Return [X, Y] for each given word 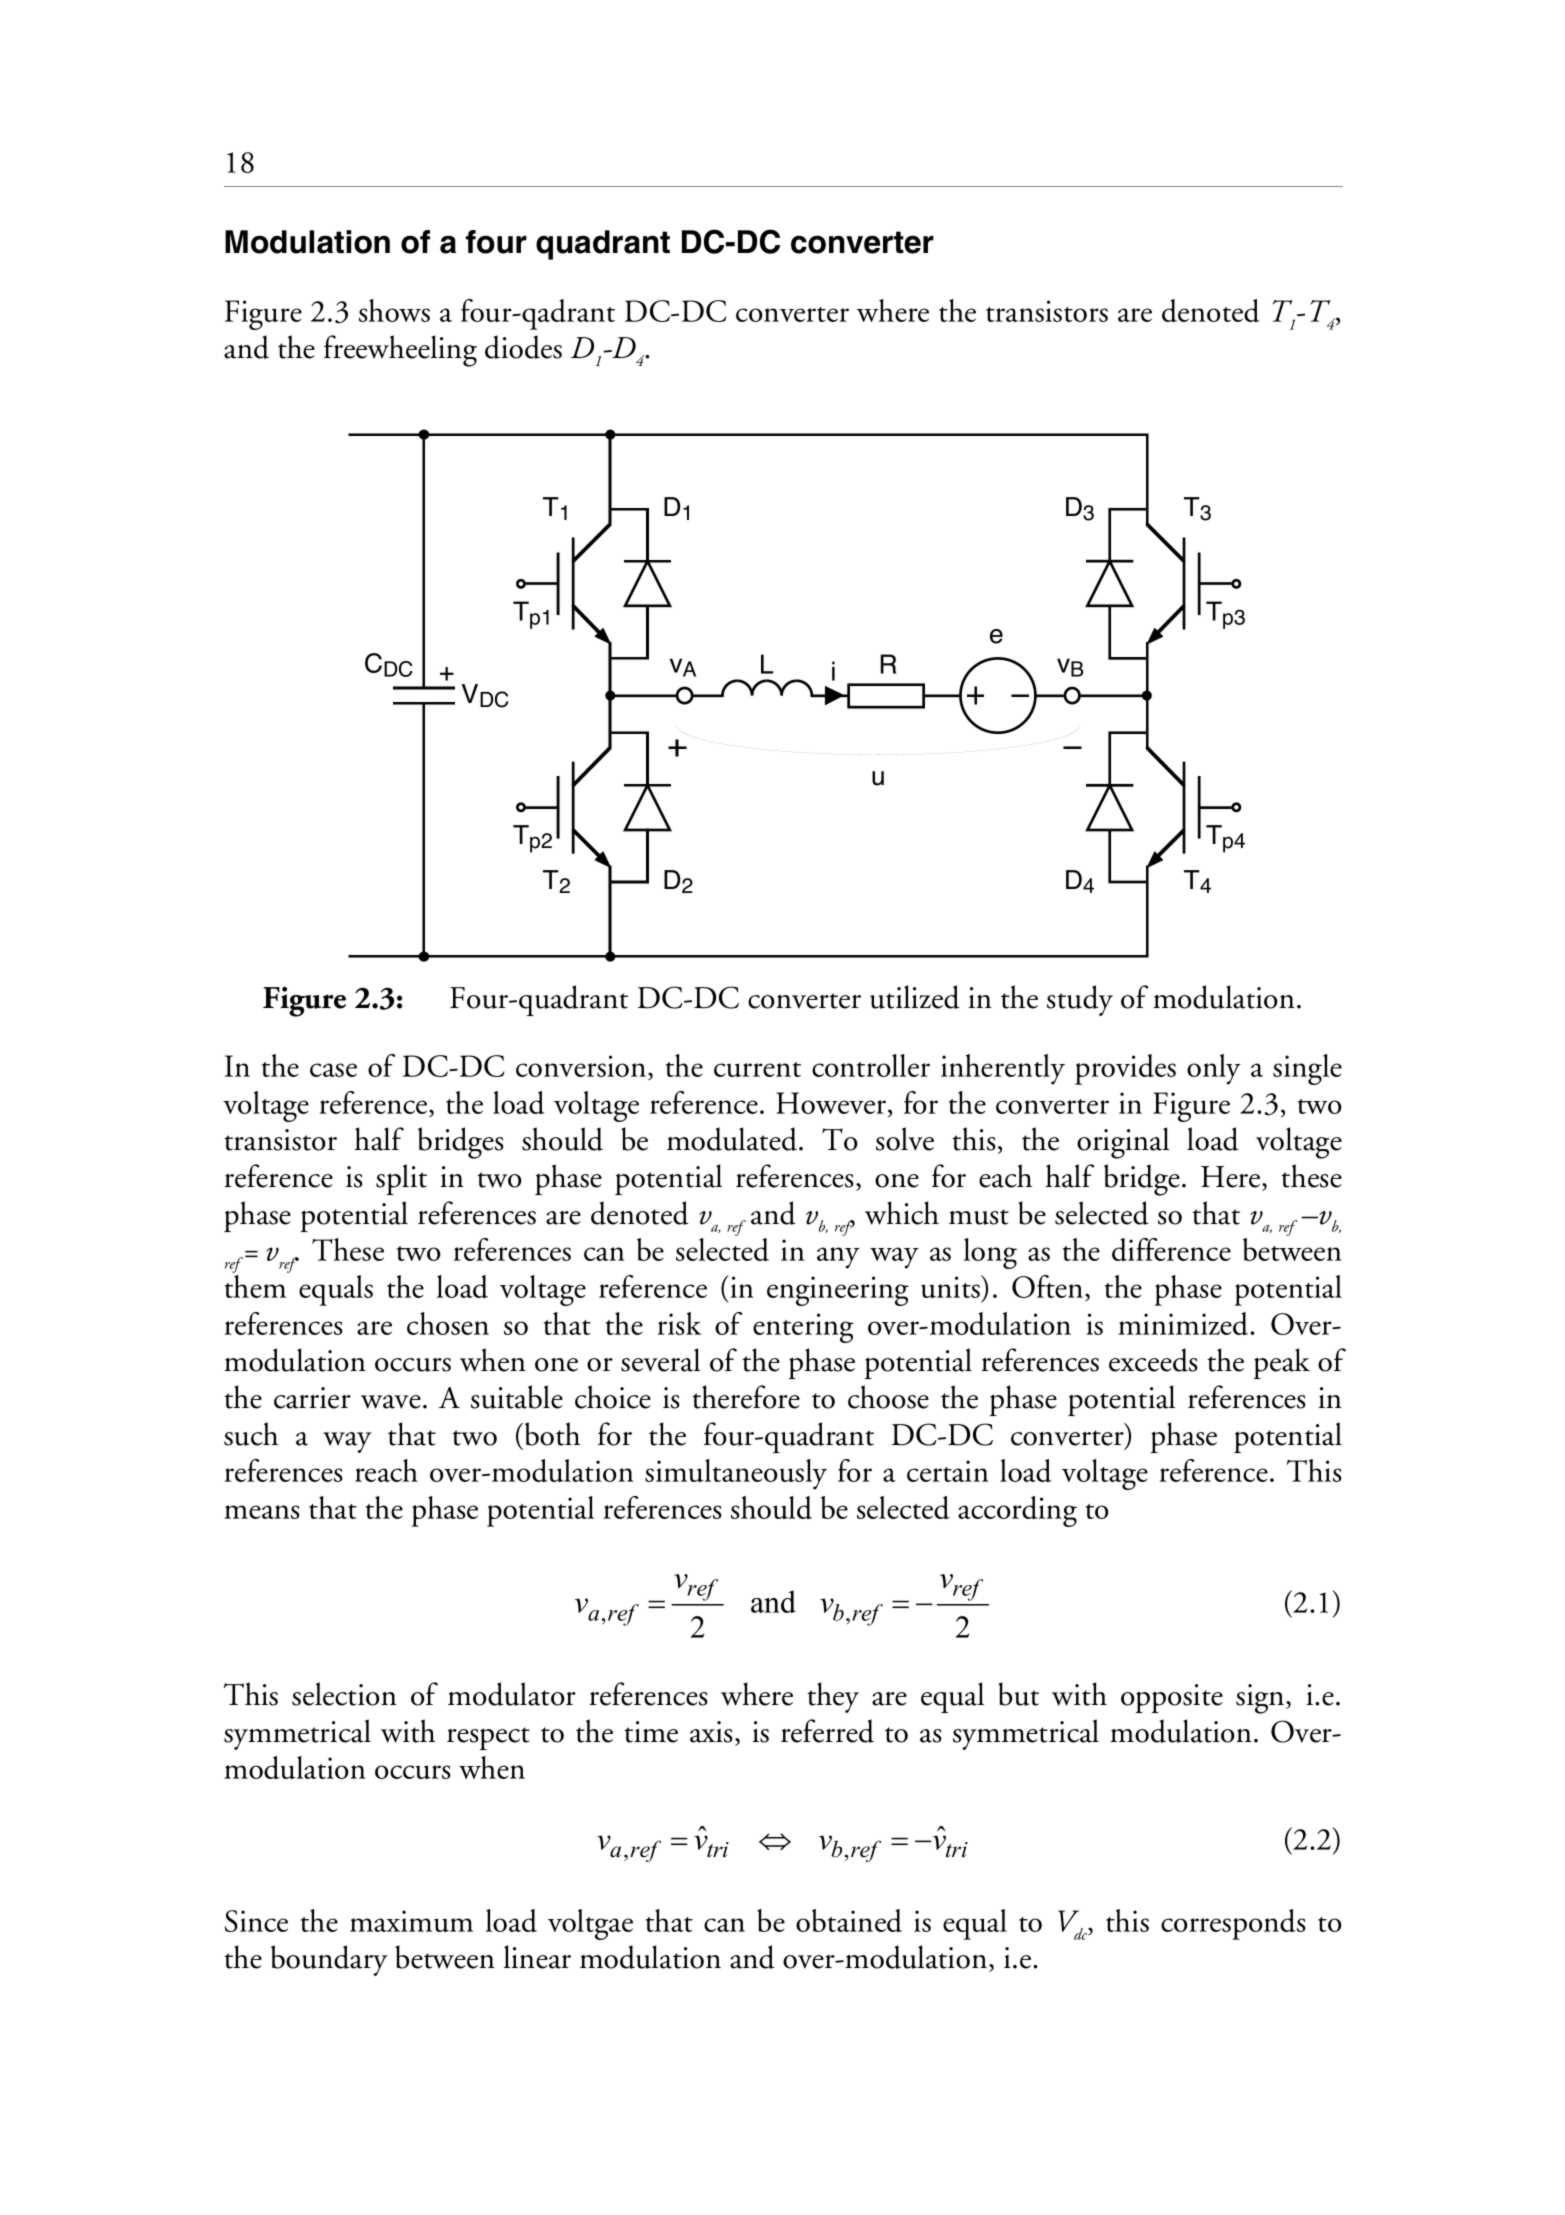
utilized [915, 997]
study [1080, 1000]
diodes [523, 347]
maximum [411, 1921]
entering [803, 1328]
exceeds [1153, 1360]
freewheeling [400, 351]
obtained [849, 1920]
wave [391, 1402]
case [333, 1070]
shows [394, 310]
